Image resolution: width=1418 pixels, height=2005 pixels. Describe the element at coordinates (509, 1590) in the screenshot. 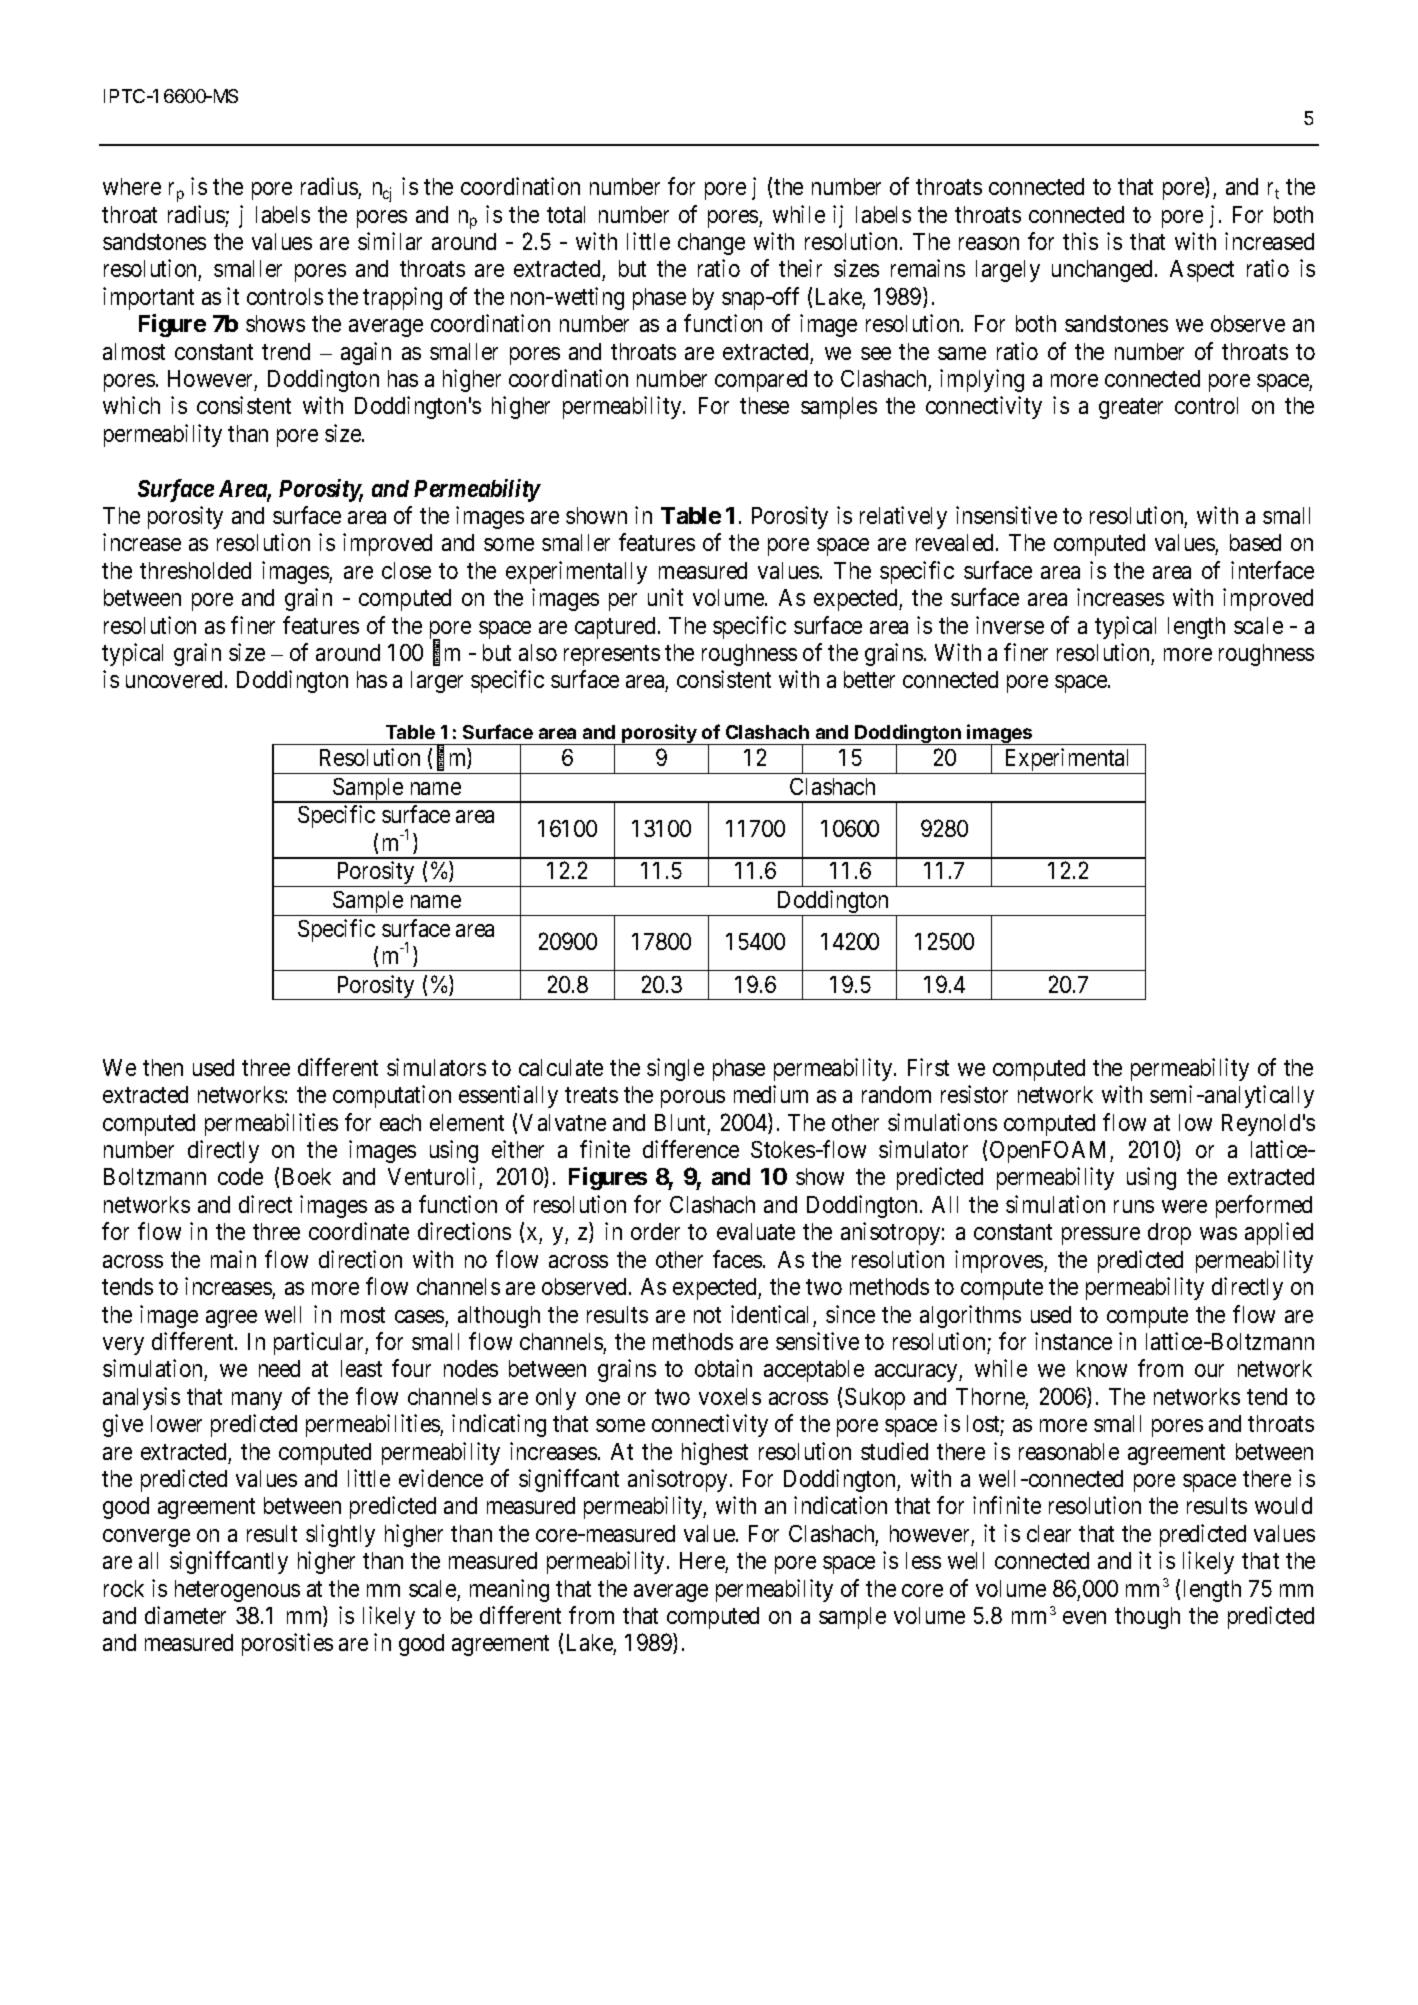

I see `meaning` at that location.
